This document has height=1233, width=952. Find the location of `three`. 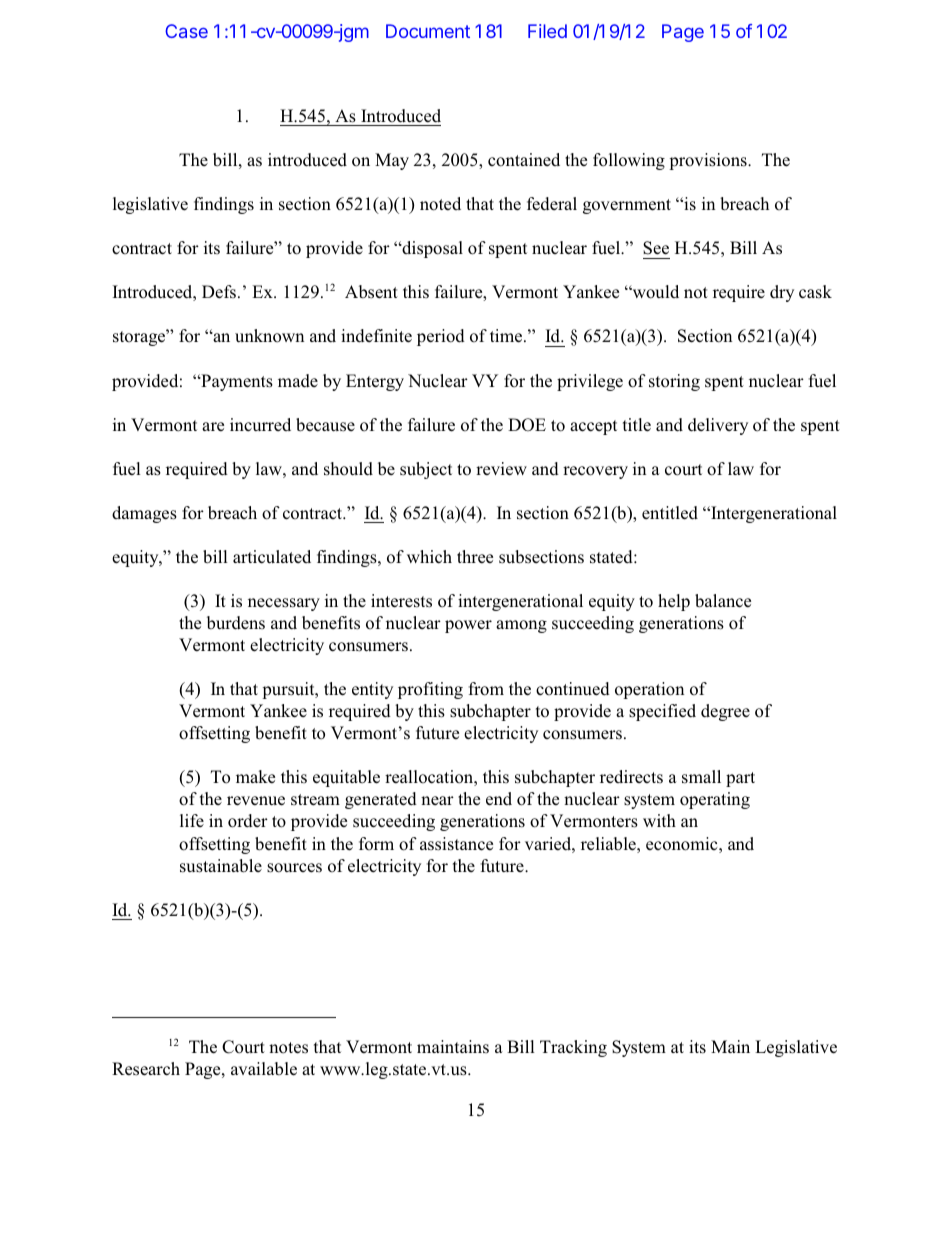

three is located at coordinates (475, 556).
